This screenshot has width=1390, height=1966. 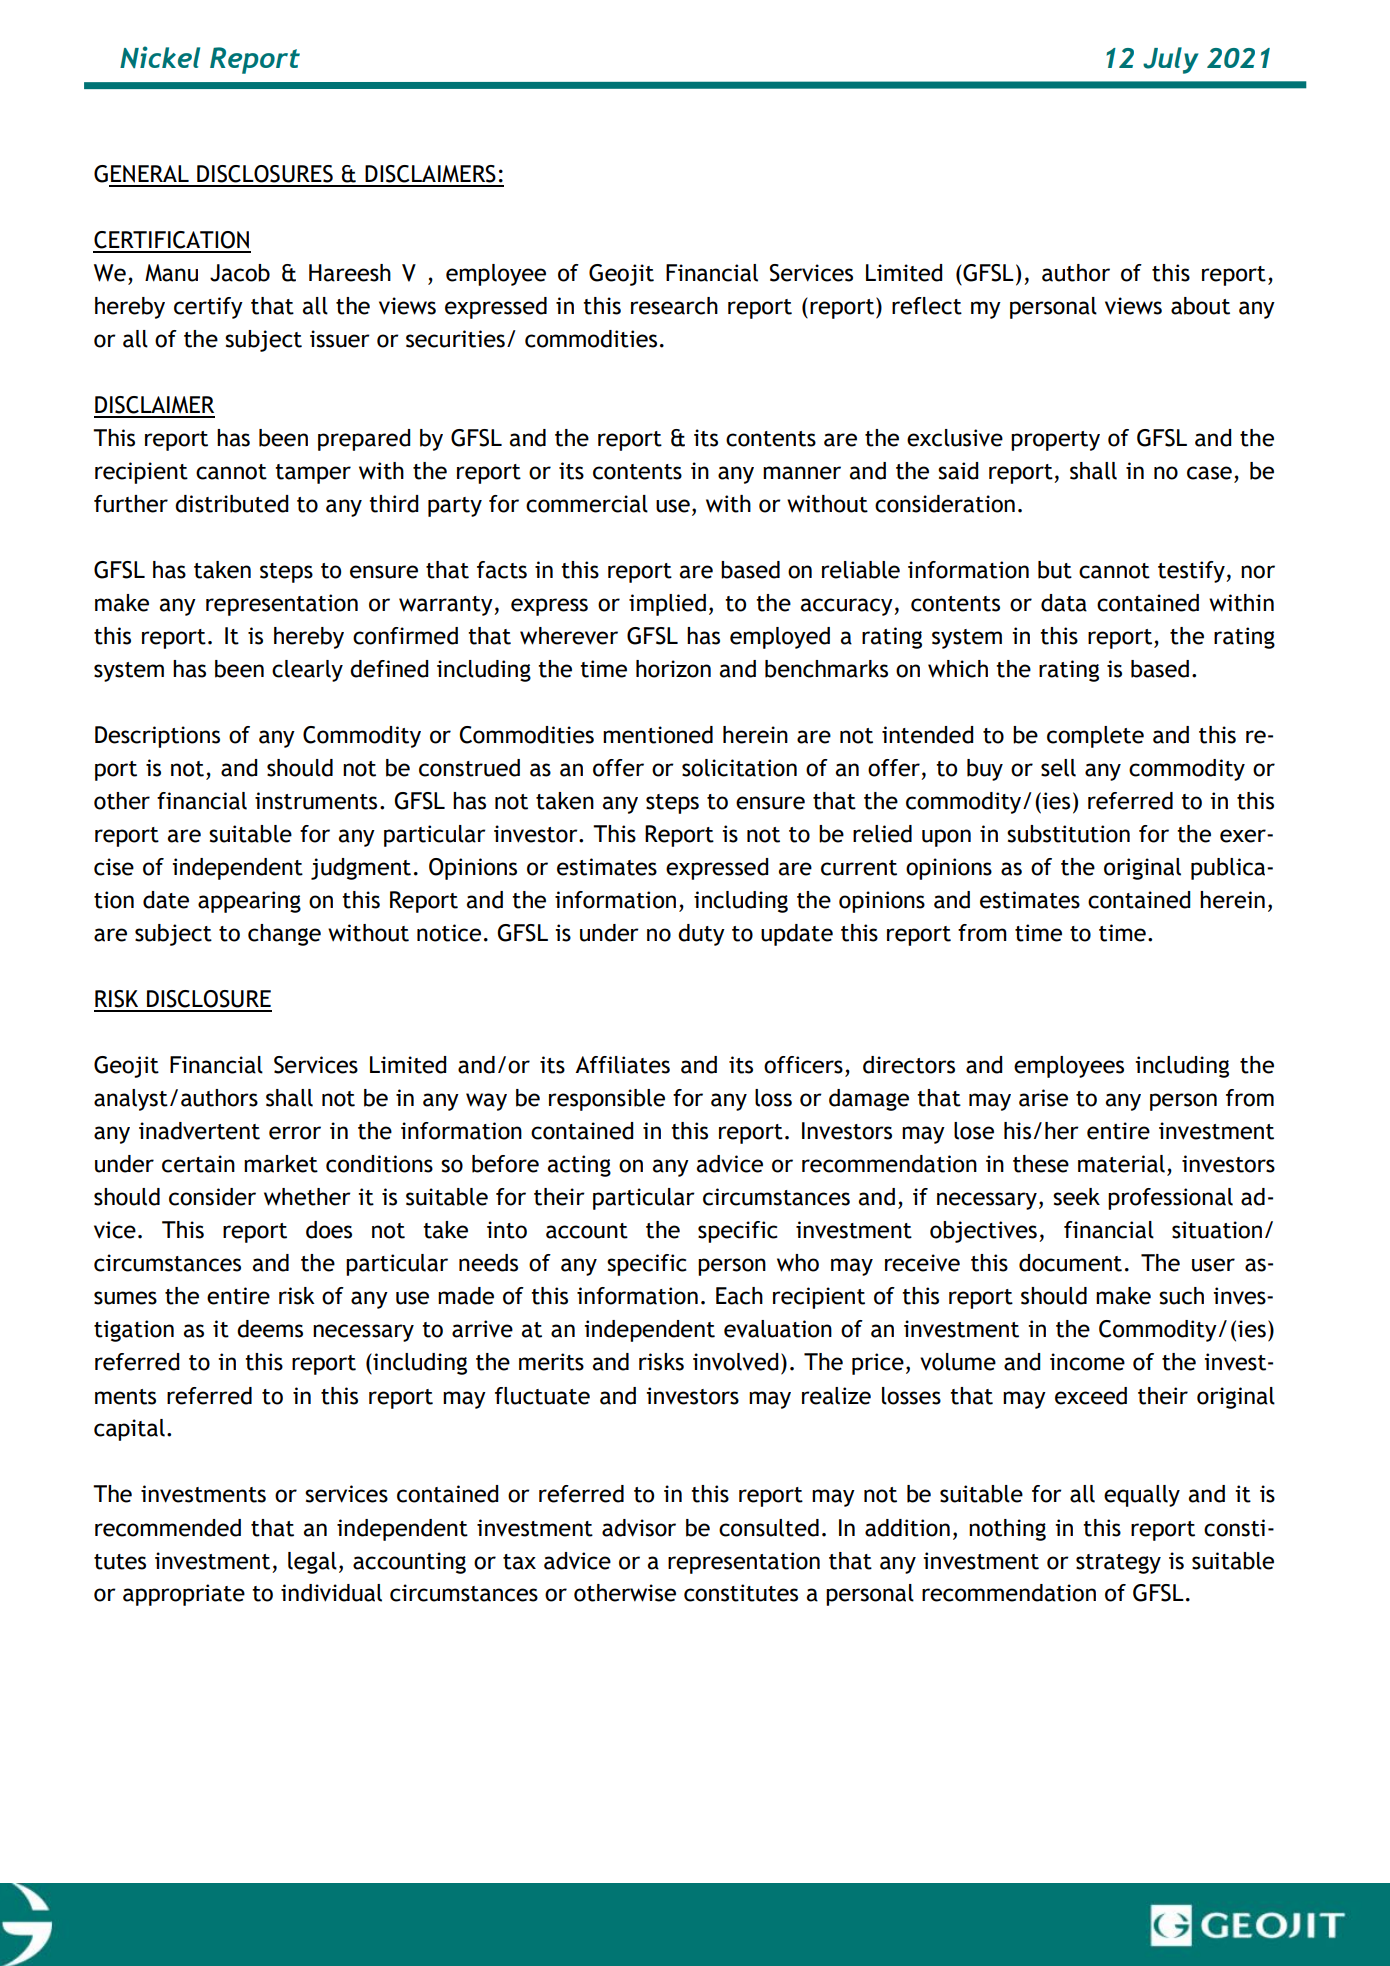 What do you see at coordinates (1170, 60) in the screenshot?
I see `July` at bounding box center [1170, 60].
